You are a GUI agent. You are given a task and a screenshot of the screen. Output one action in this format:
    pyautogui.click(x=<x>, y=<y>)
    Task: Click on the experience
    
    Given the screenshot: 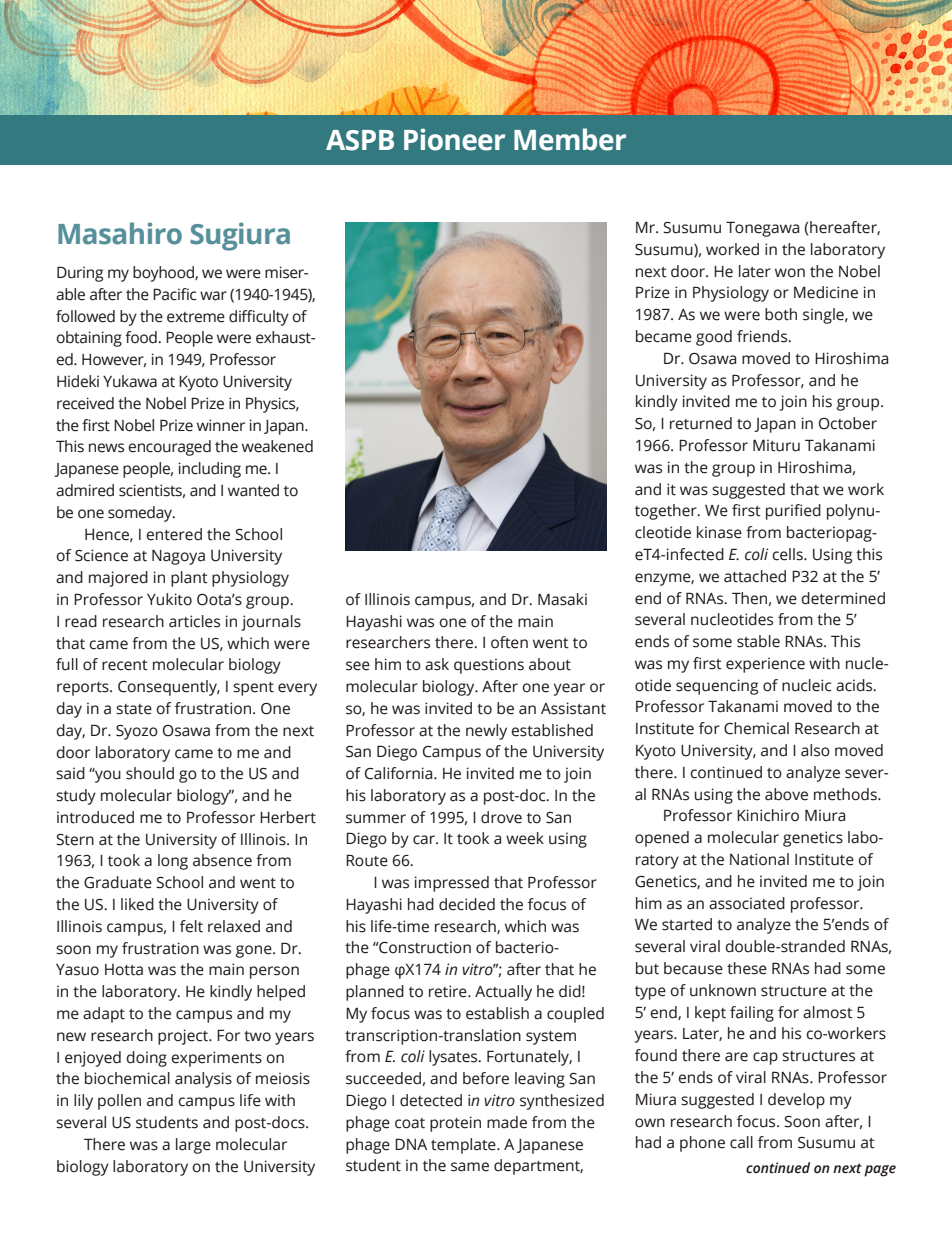 What is the action you would take?
    pyautogui.click(x=765, y=665)
